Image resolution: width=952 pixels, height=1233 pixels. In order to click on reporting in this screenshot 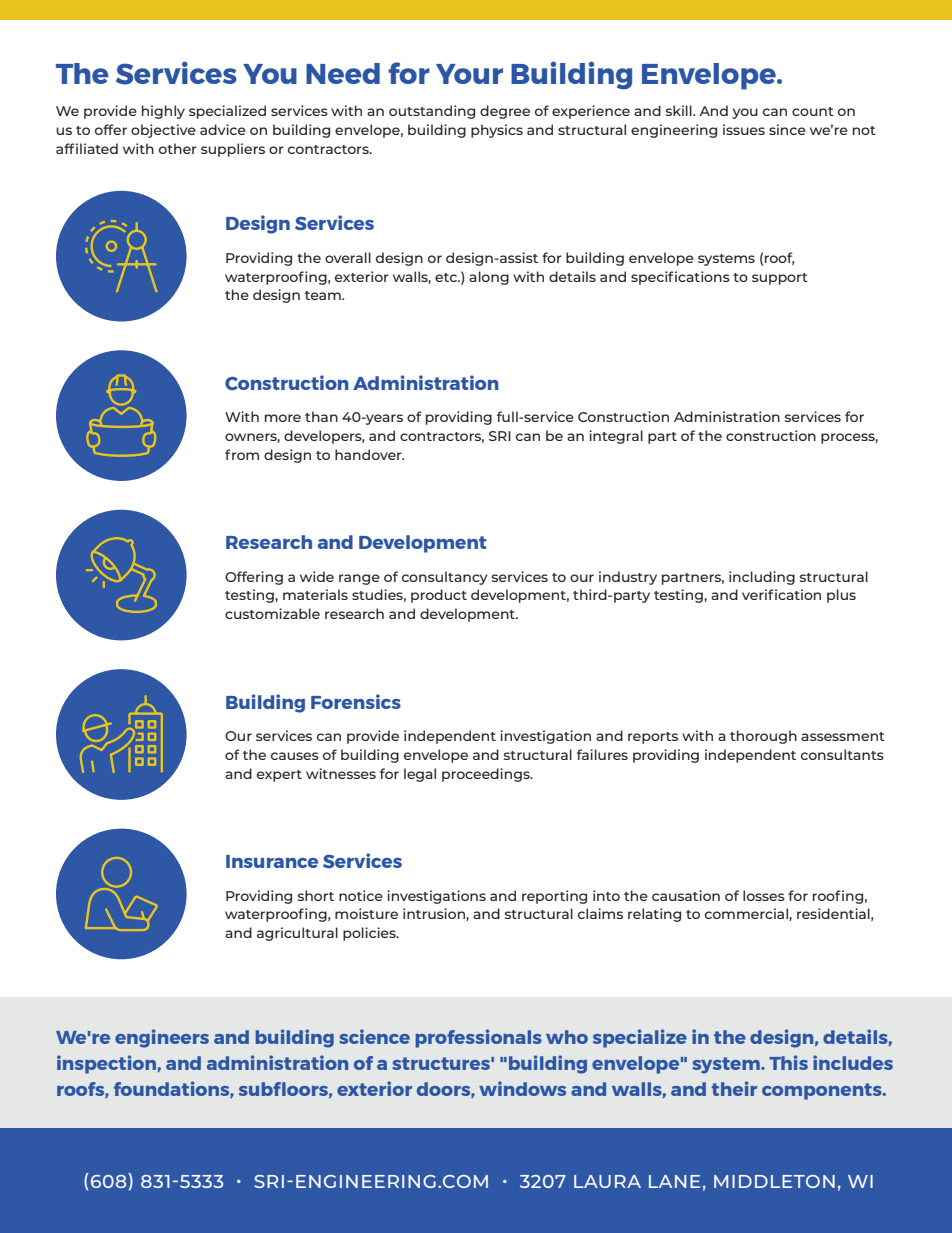, I will do `click(554, 897)`.
